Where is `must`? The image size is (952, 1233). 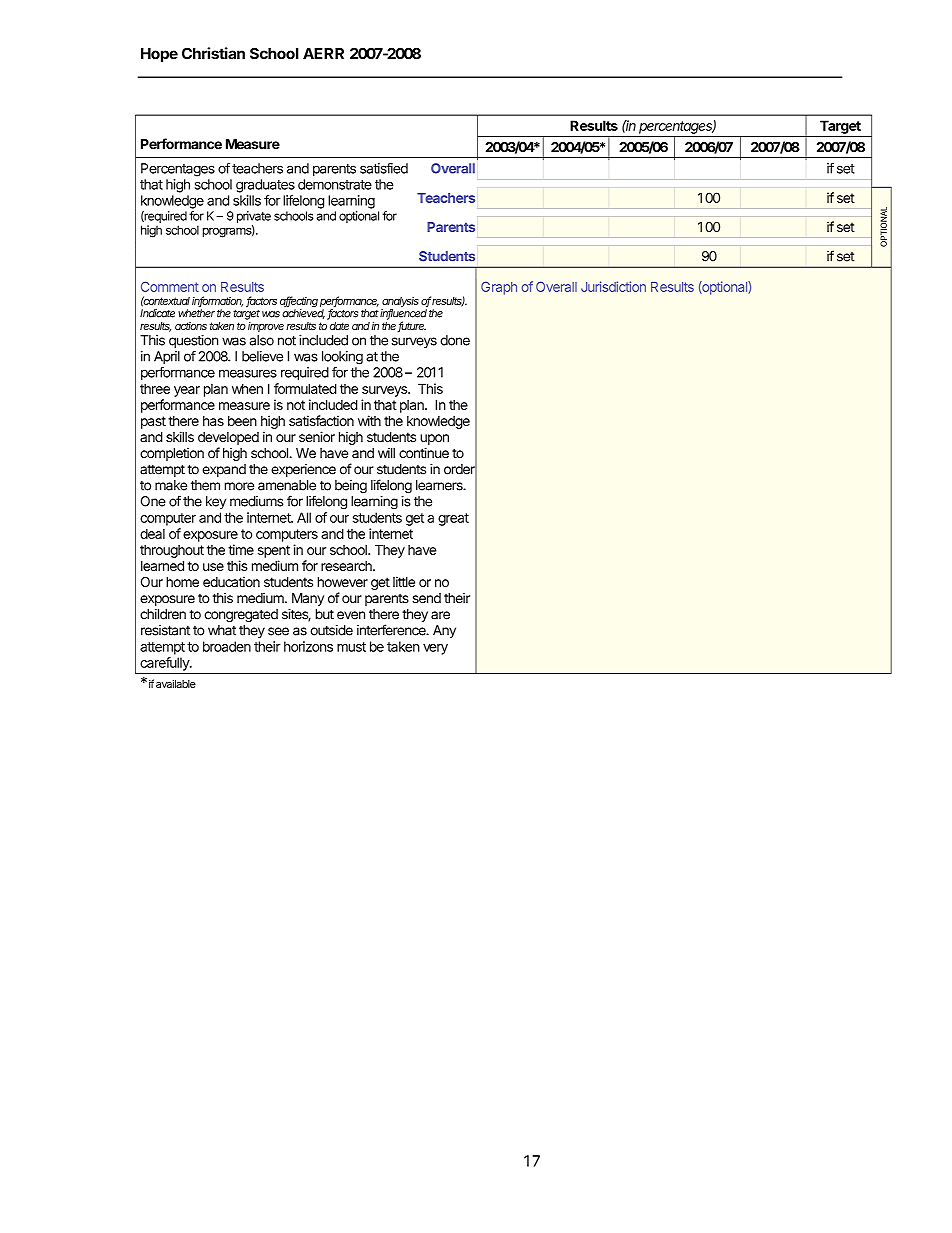
must is located at coordinates (351, 647).
